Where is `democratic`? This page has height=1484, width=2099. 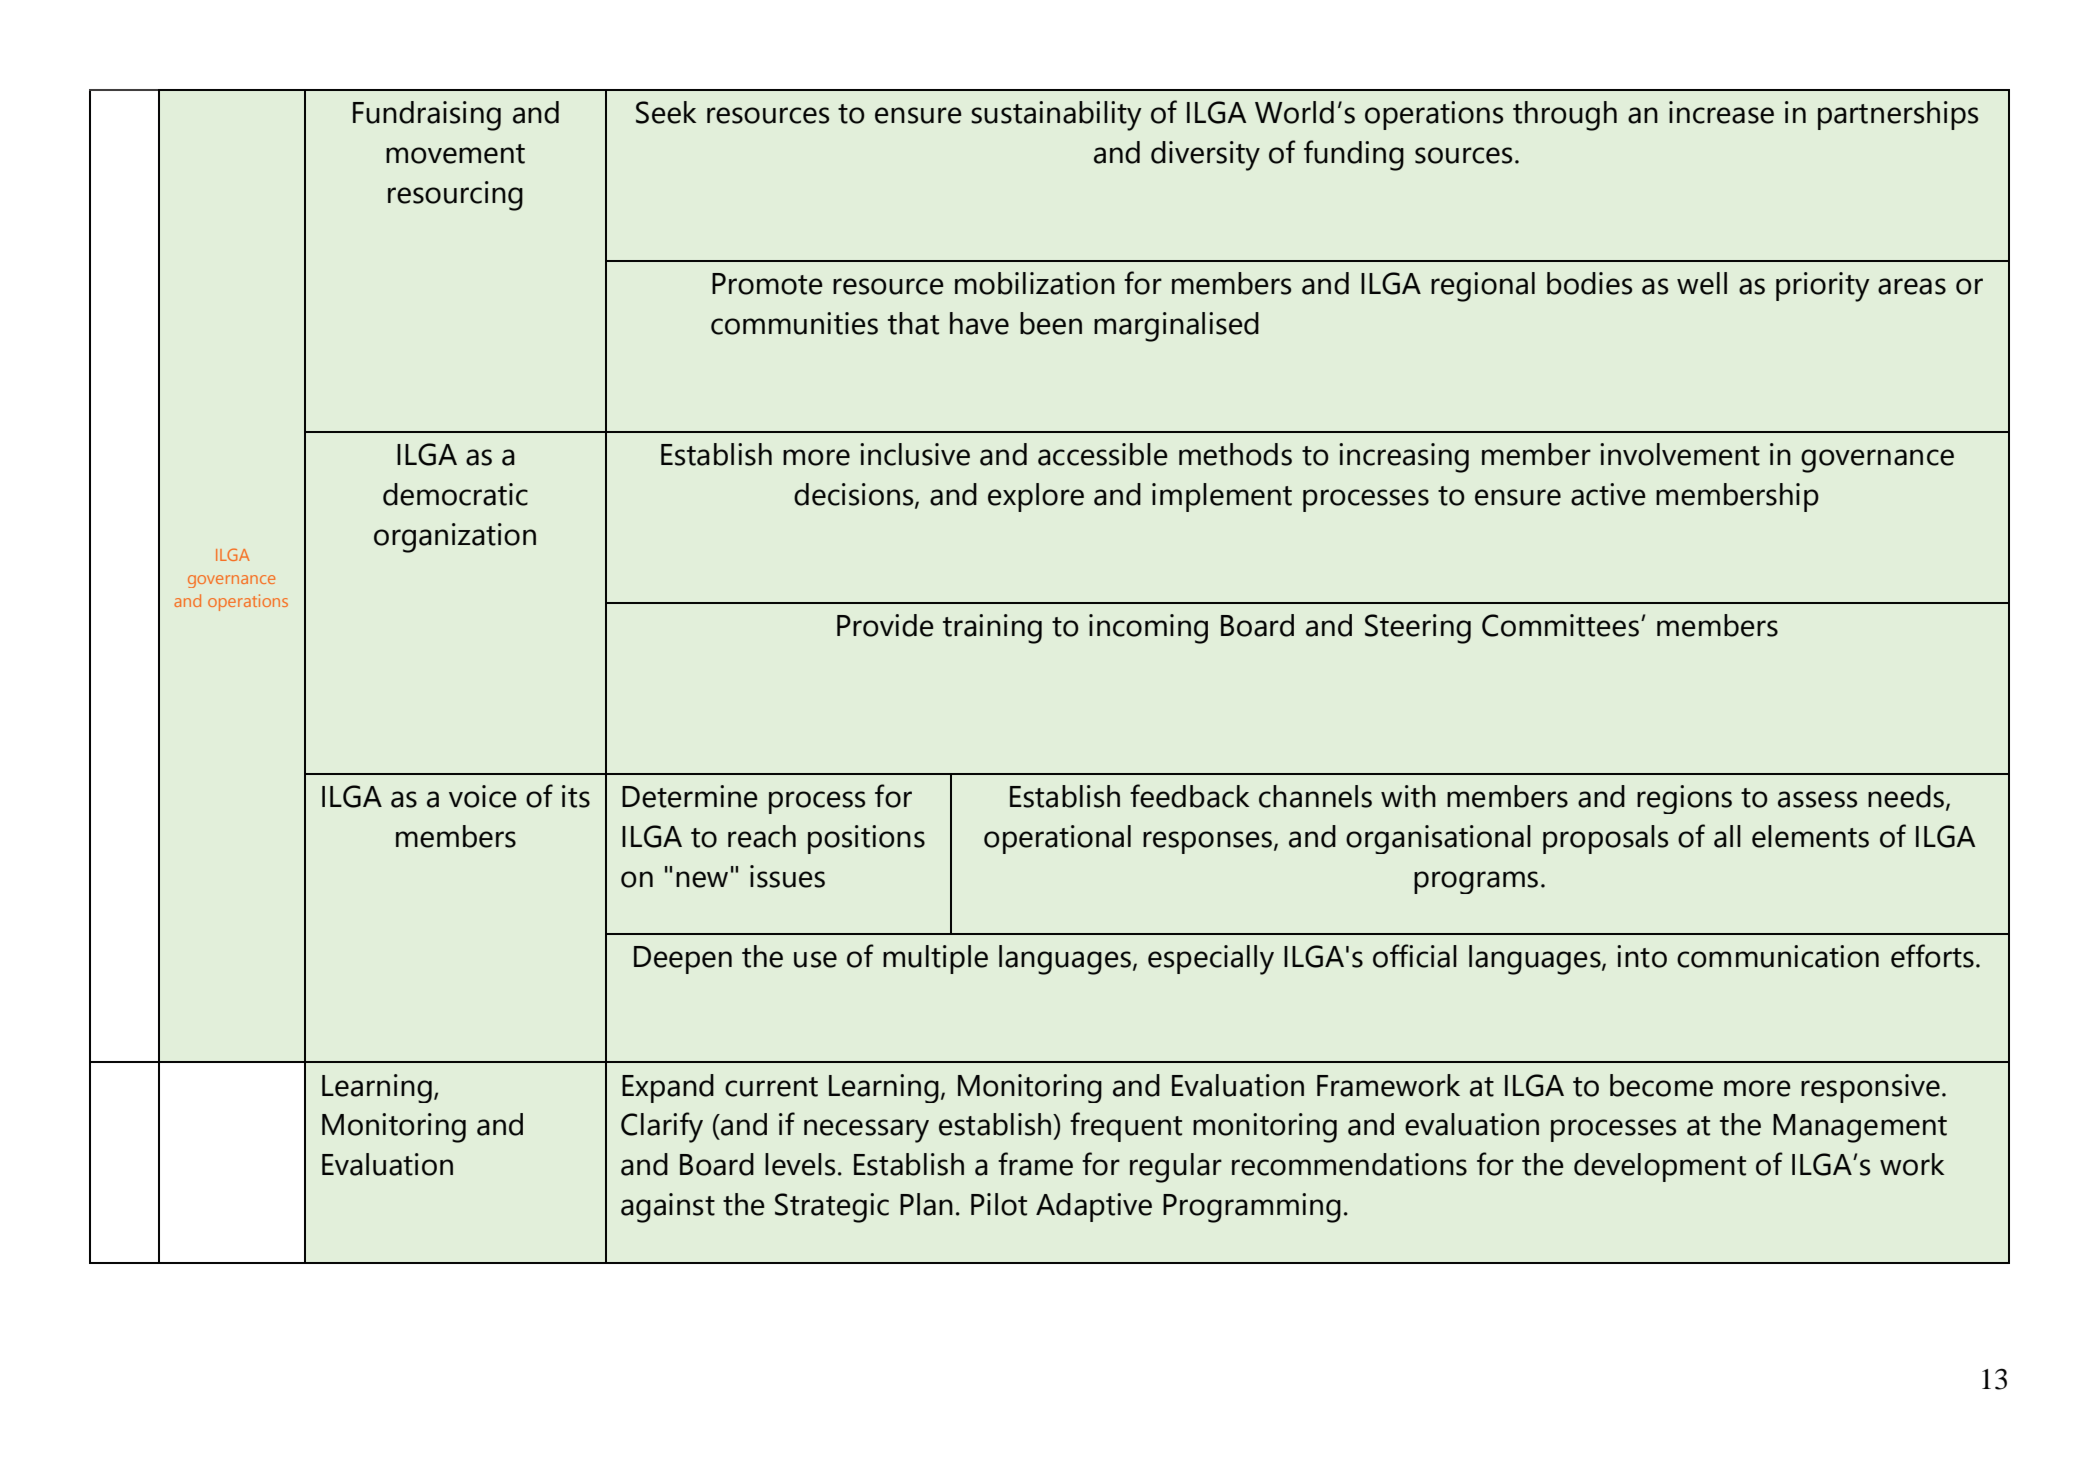 democratic is located at coordinates (455, 494).
